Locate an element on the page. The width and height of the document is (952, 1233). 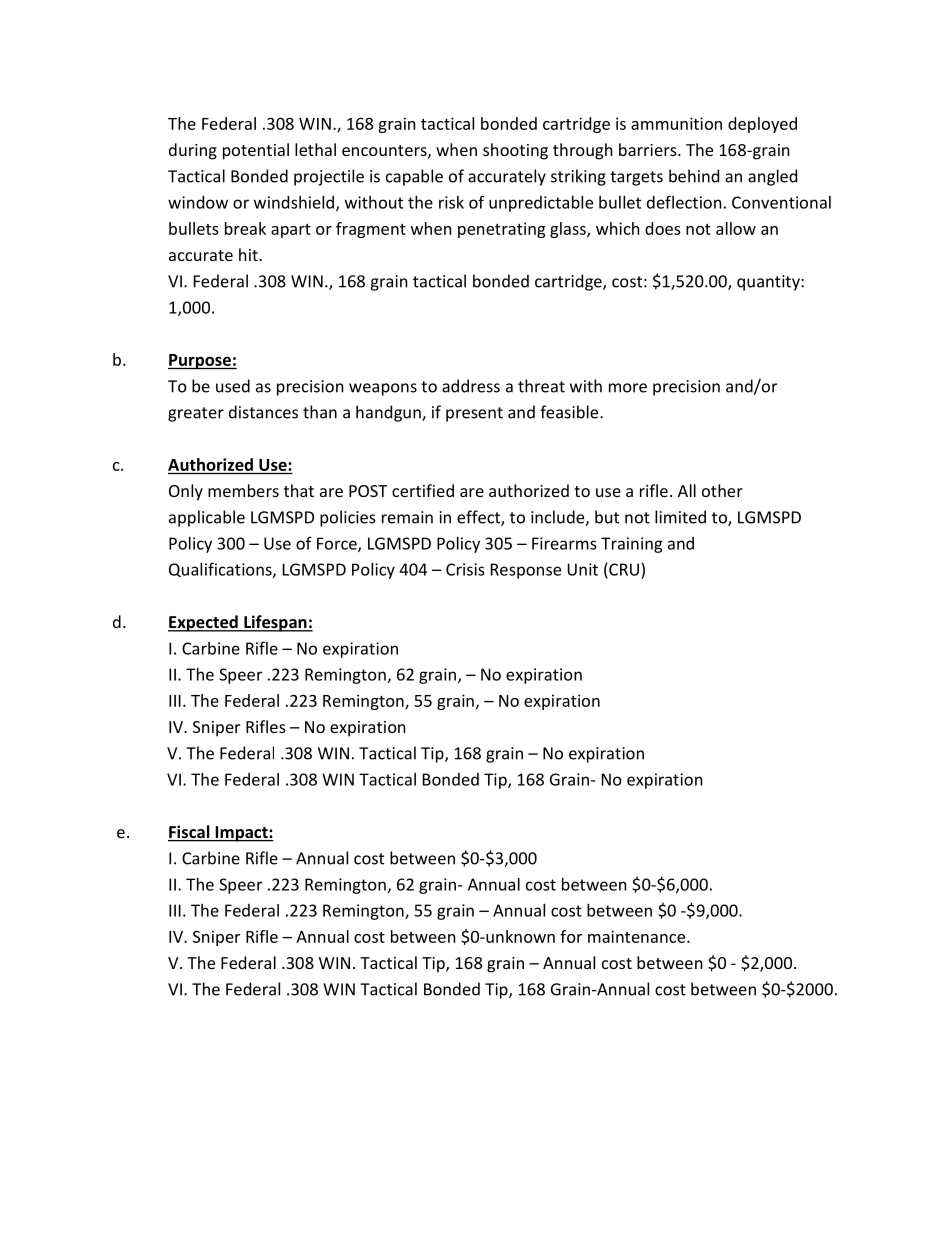
Fiscal is located at coordinates (190, 833).
